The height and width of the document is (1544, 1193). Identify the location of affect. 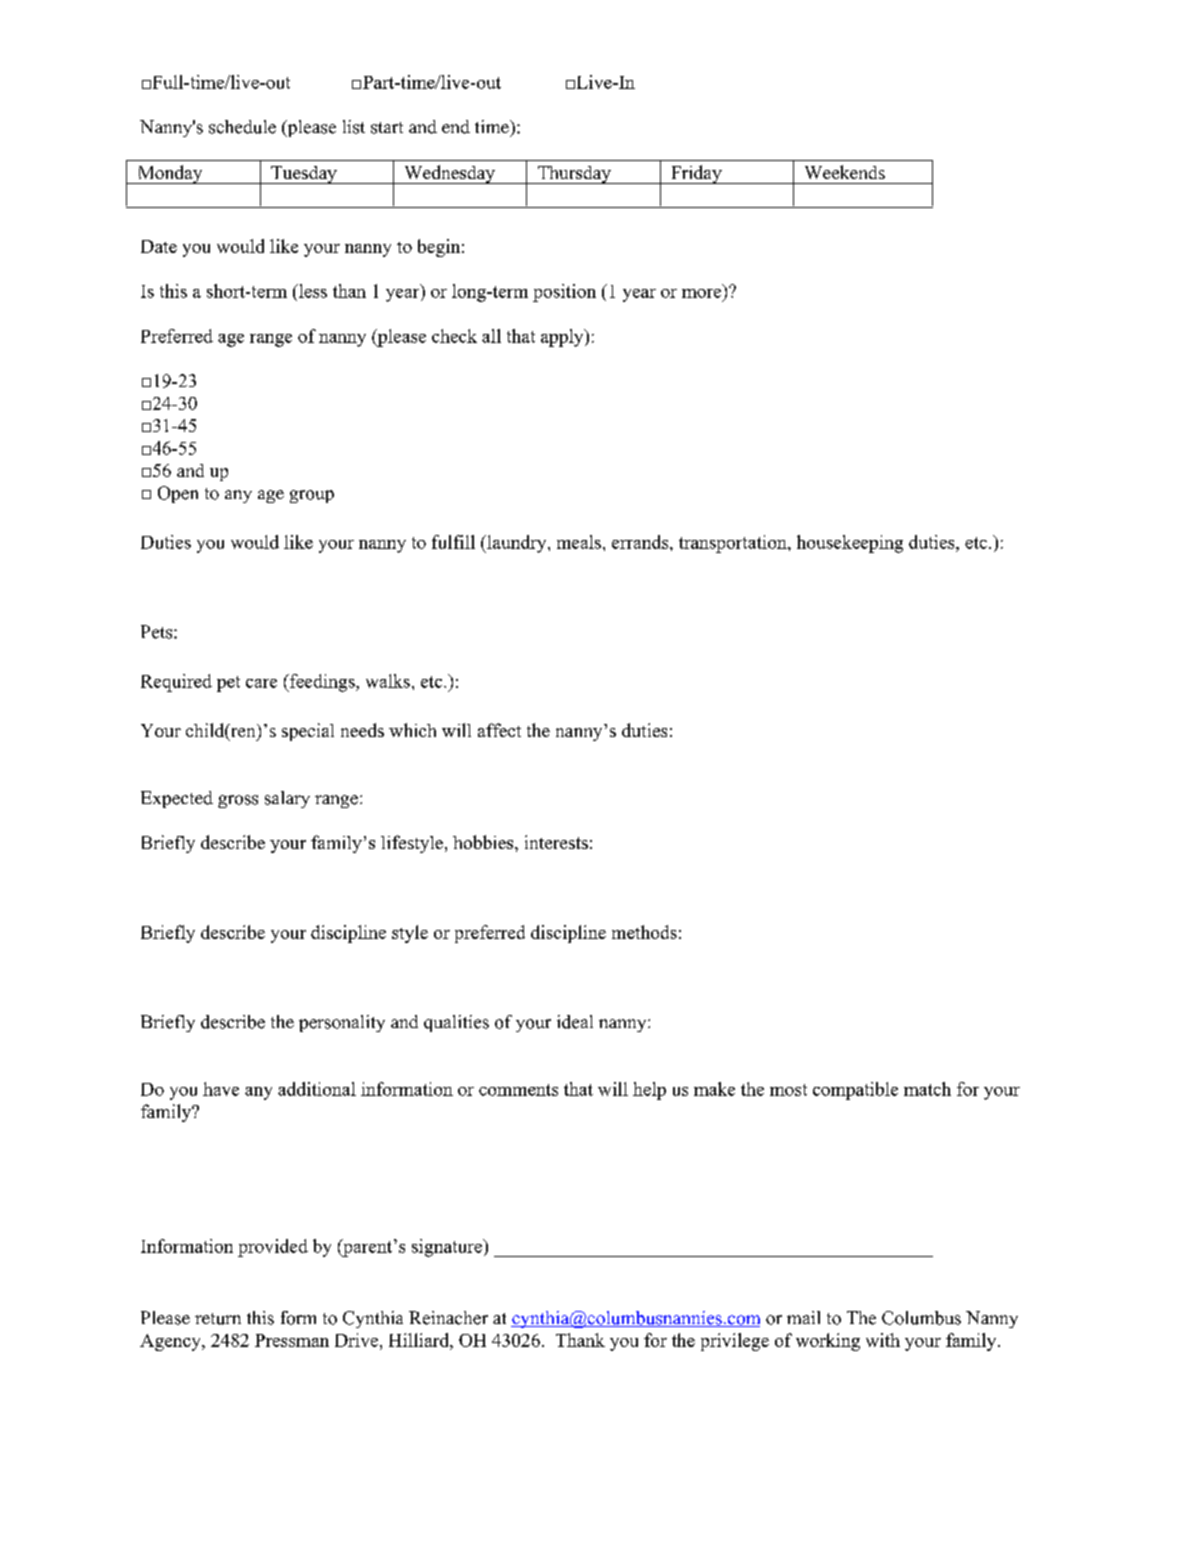
(499, 730).
